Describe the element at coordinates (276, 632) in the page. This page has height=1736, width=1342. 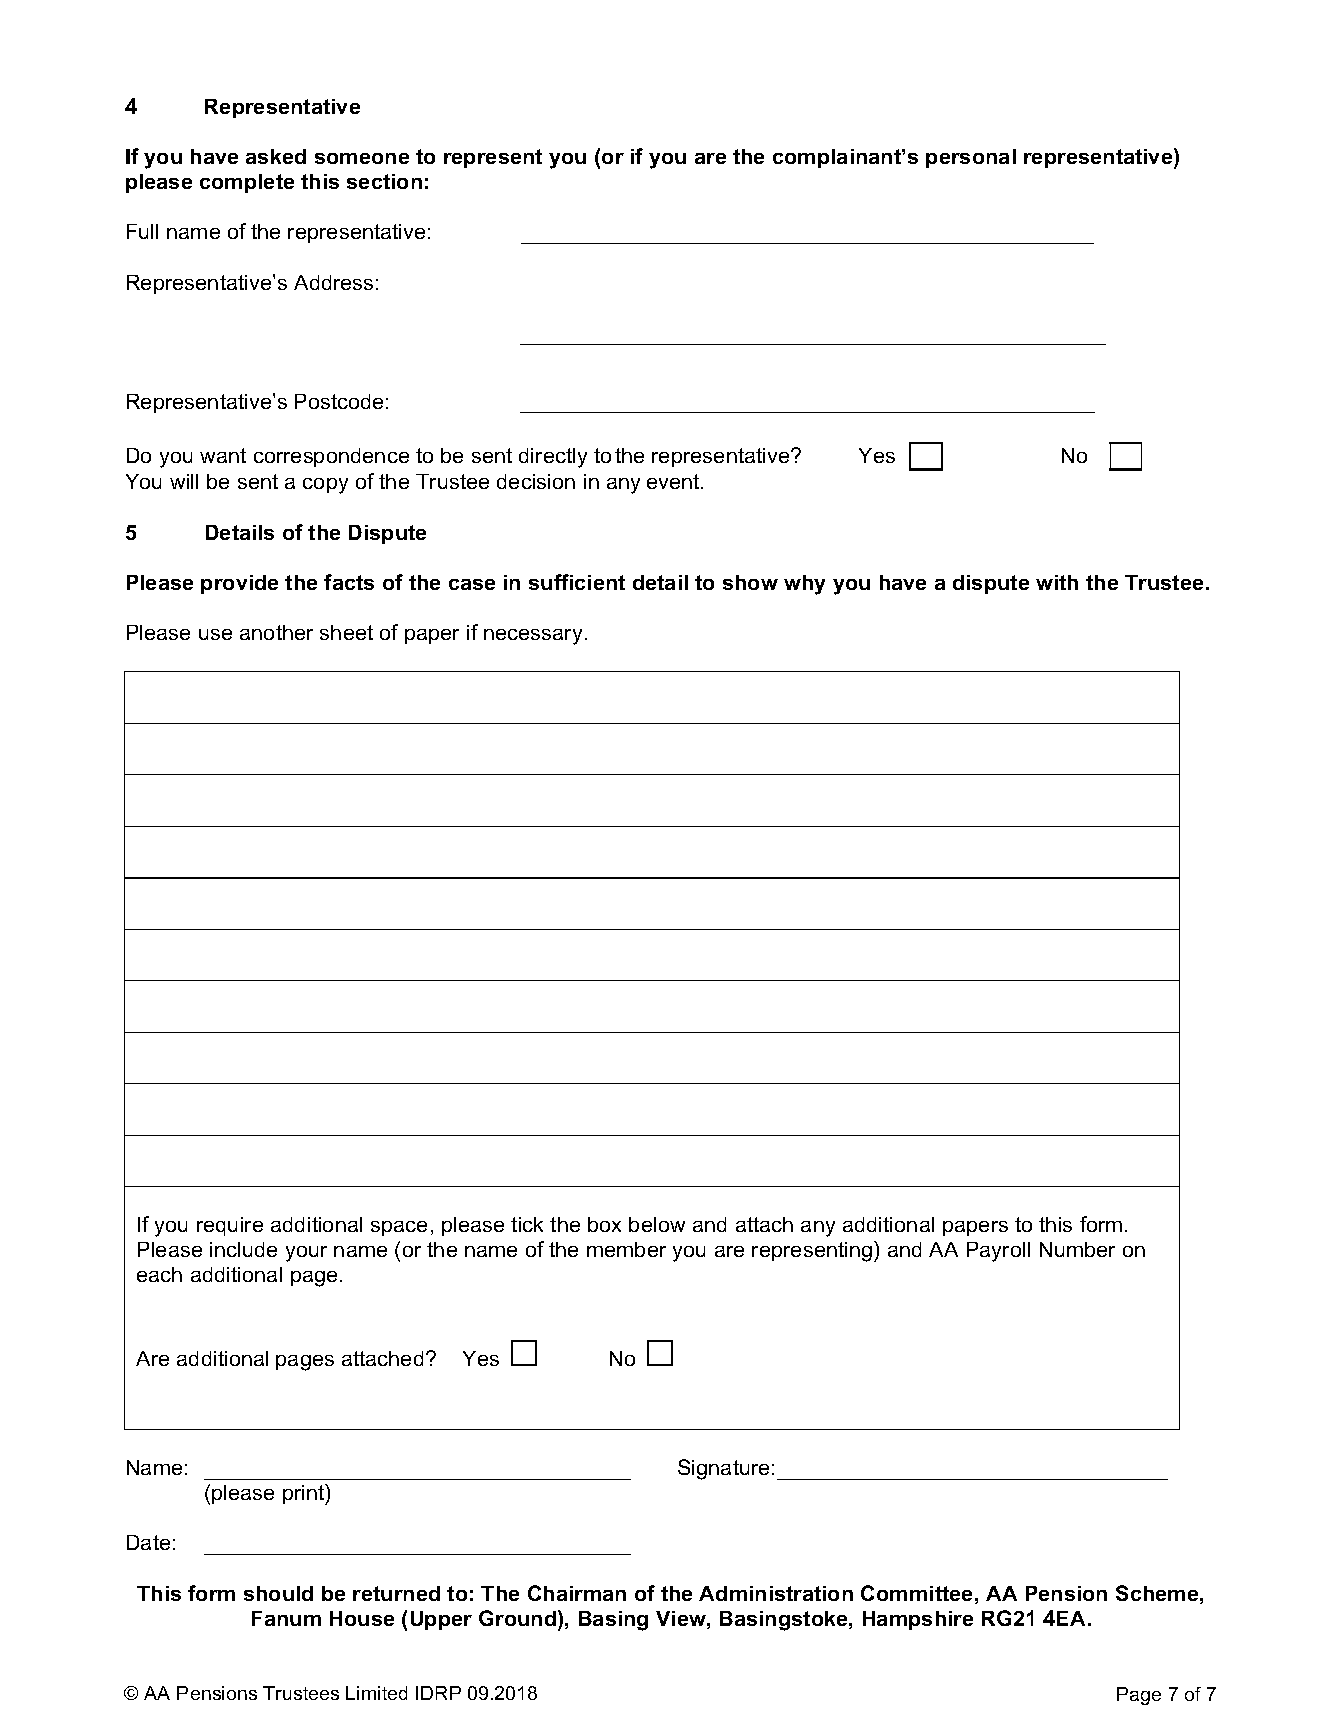
I see `another` at that location.
